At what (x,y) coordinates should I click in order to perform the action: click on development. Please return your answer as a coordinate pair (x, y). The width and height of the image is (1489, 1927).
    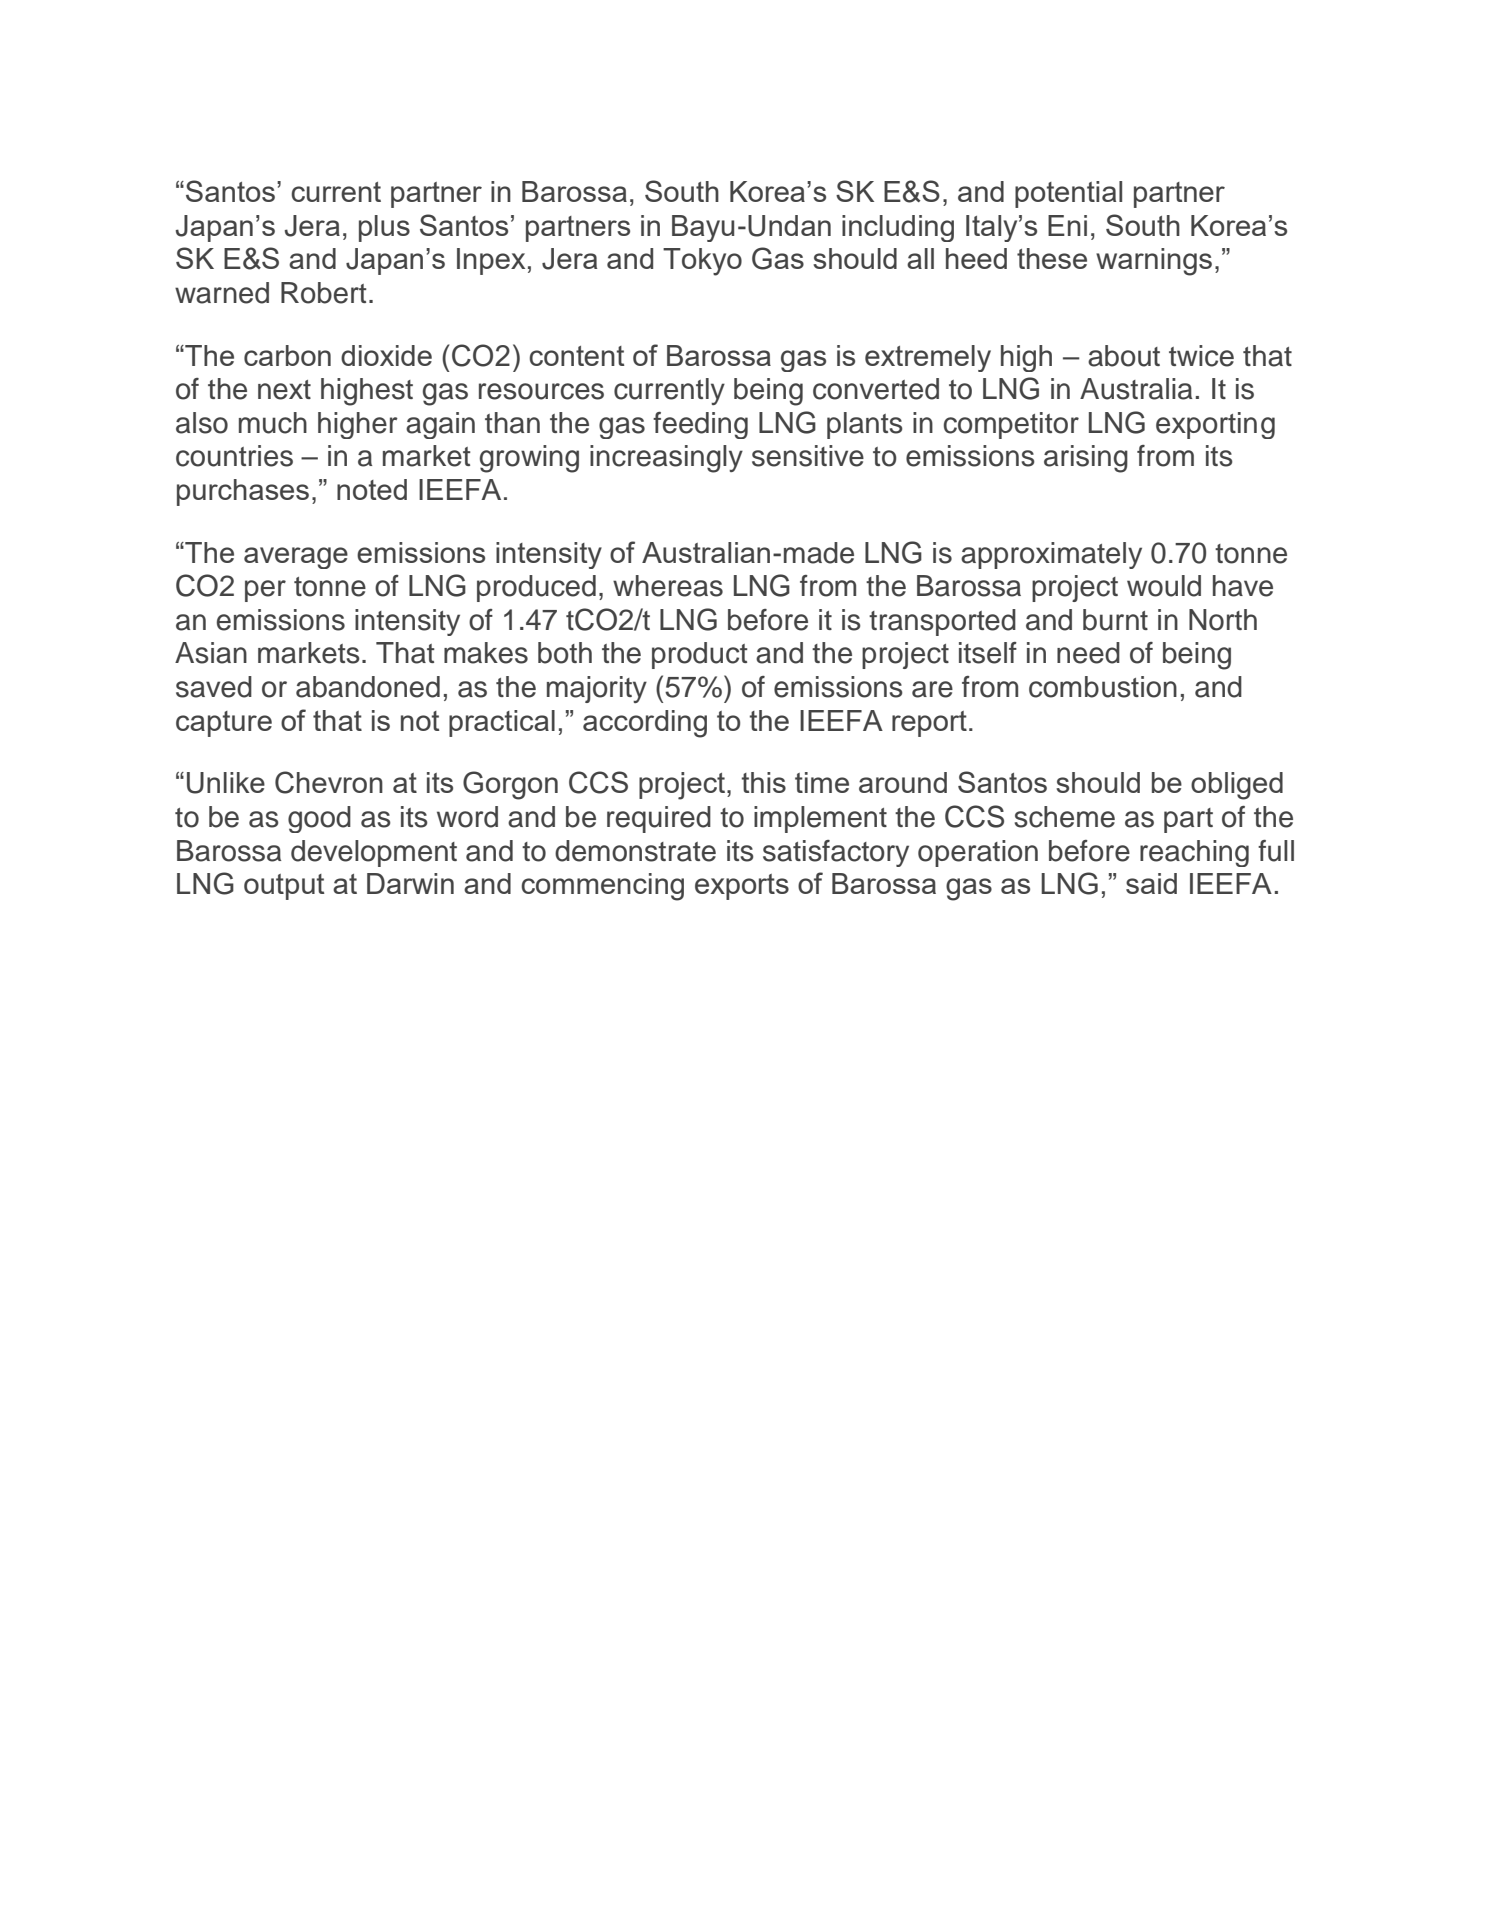
    Looking at the image, I should click on (374, 853).
